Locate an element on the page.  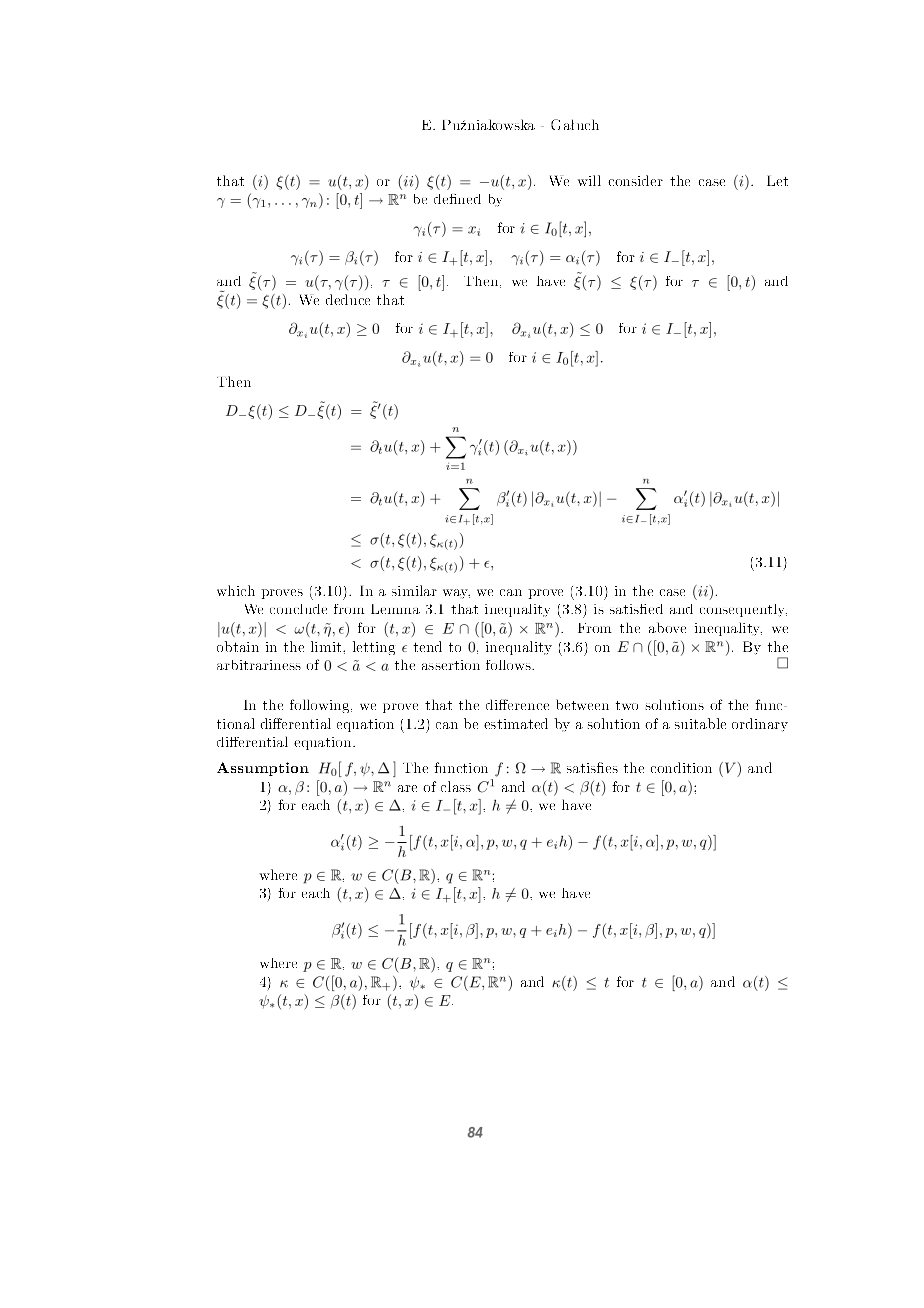
similar is located at coordinates (414, 590).
